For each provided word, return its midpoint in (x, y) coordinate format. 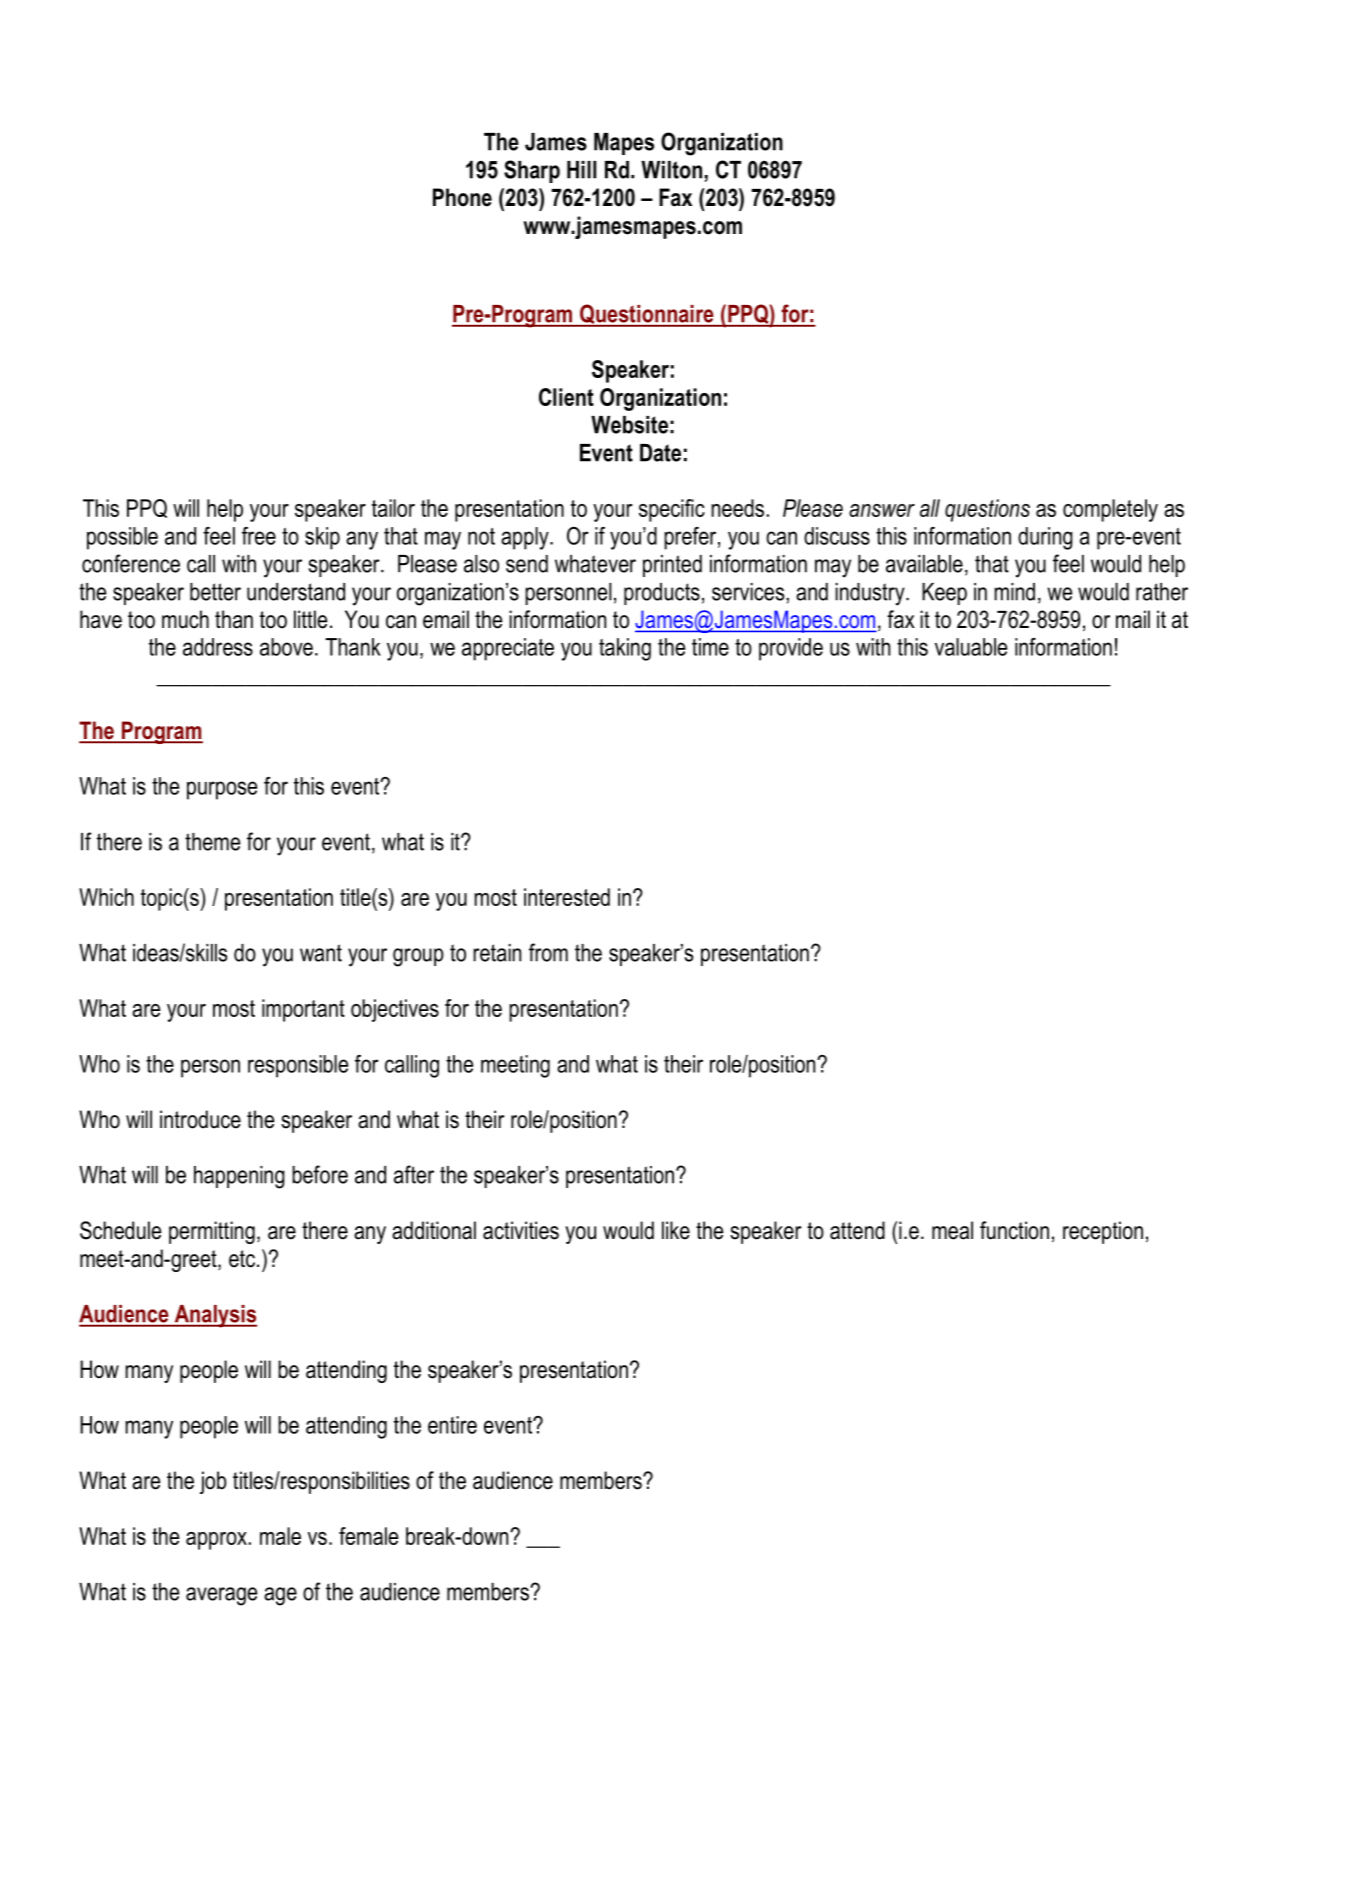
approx (216, 1541)
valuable (971, 647)
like (676, 1230)
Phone (462, 197)
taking (625, 649)
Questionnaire (647, 315)
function (1014, 1230)
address (218, 647)
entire (452, 1425)
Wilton (671, 170)
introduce (200, 1119)
